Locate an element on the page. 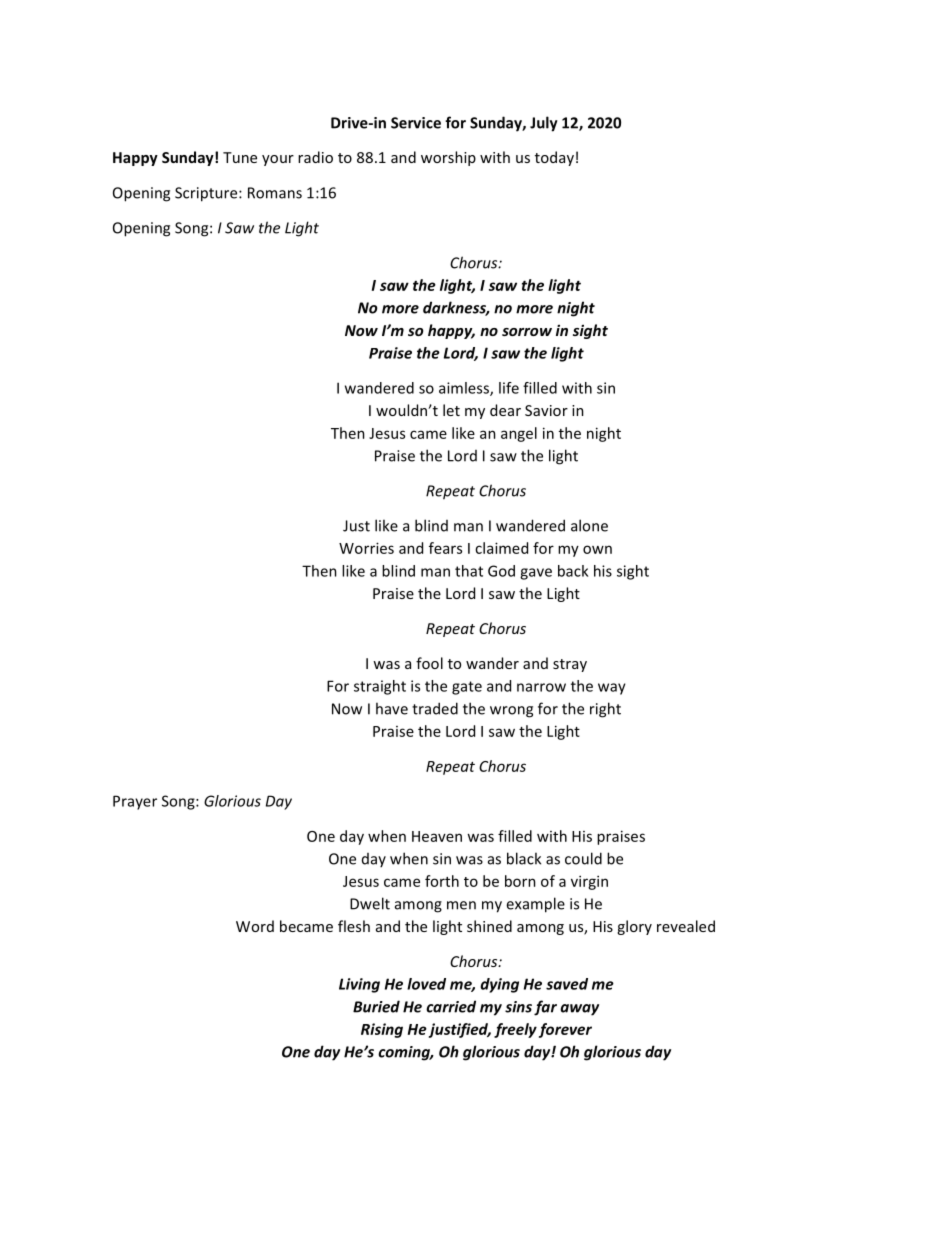  own is located at coordinates (597, 549).
